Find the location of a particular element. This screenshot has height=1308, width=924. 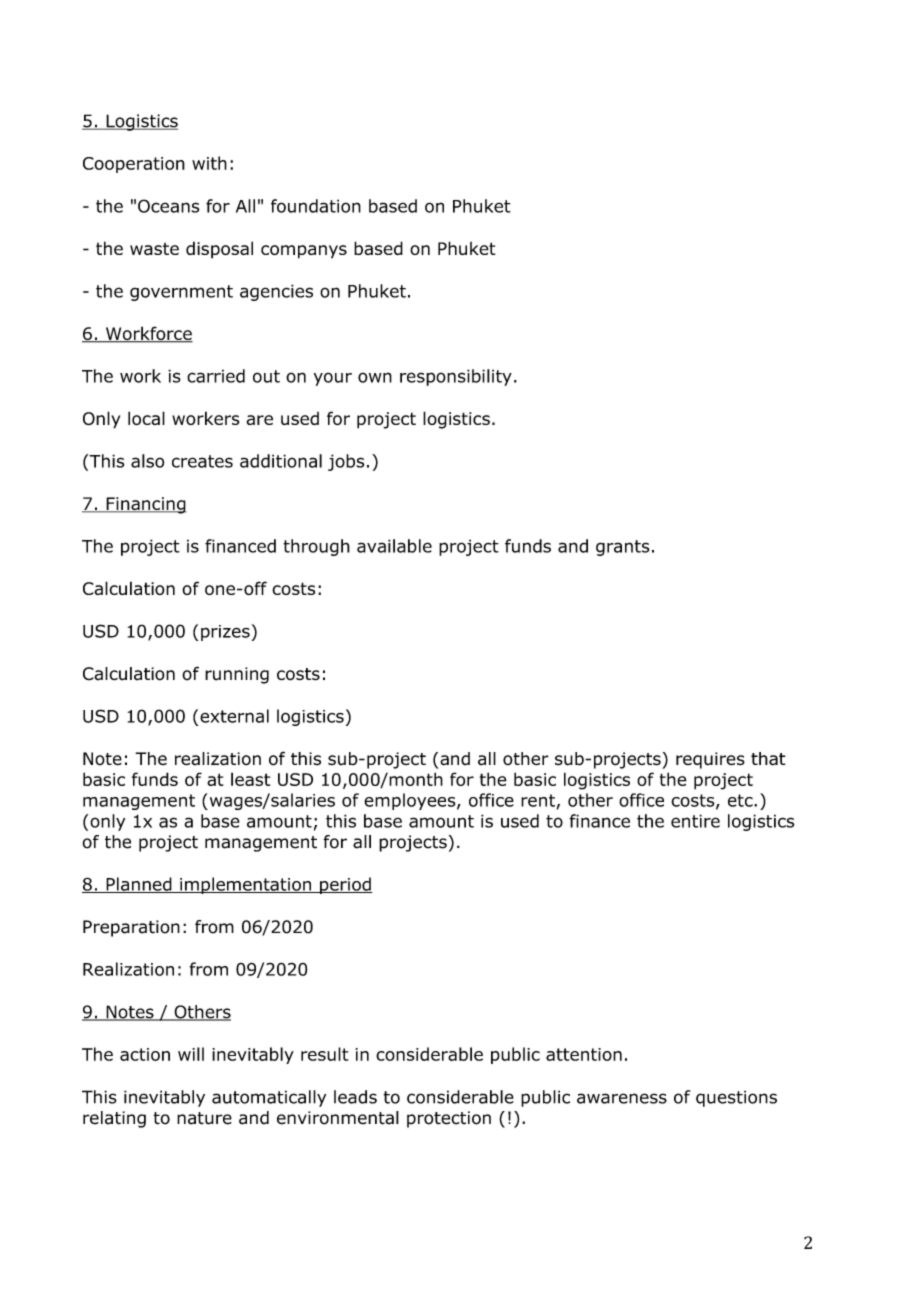

available is located at coordinates (394, 546).
